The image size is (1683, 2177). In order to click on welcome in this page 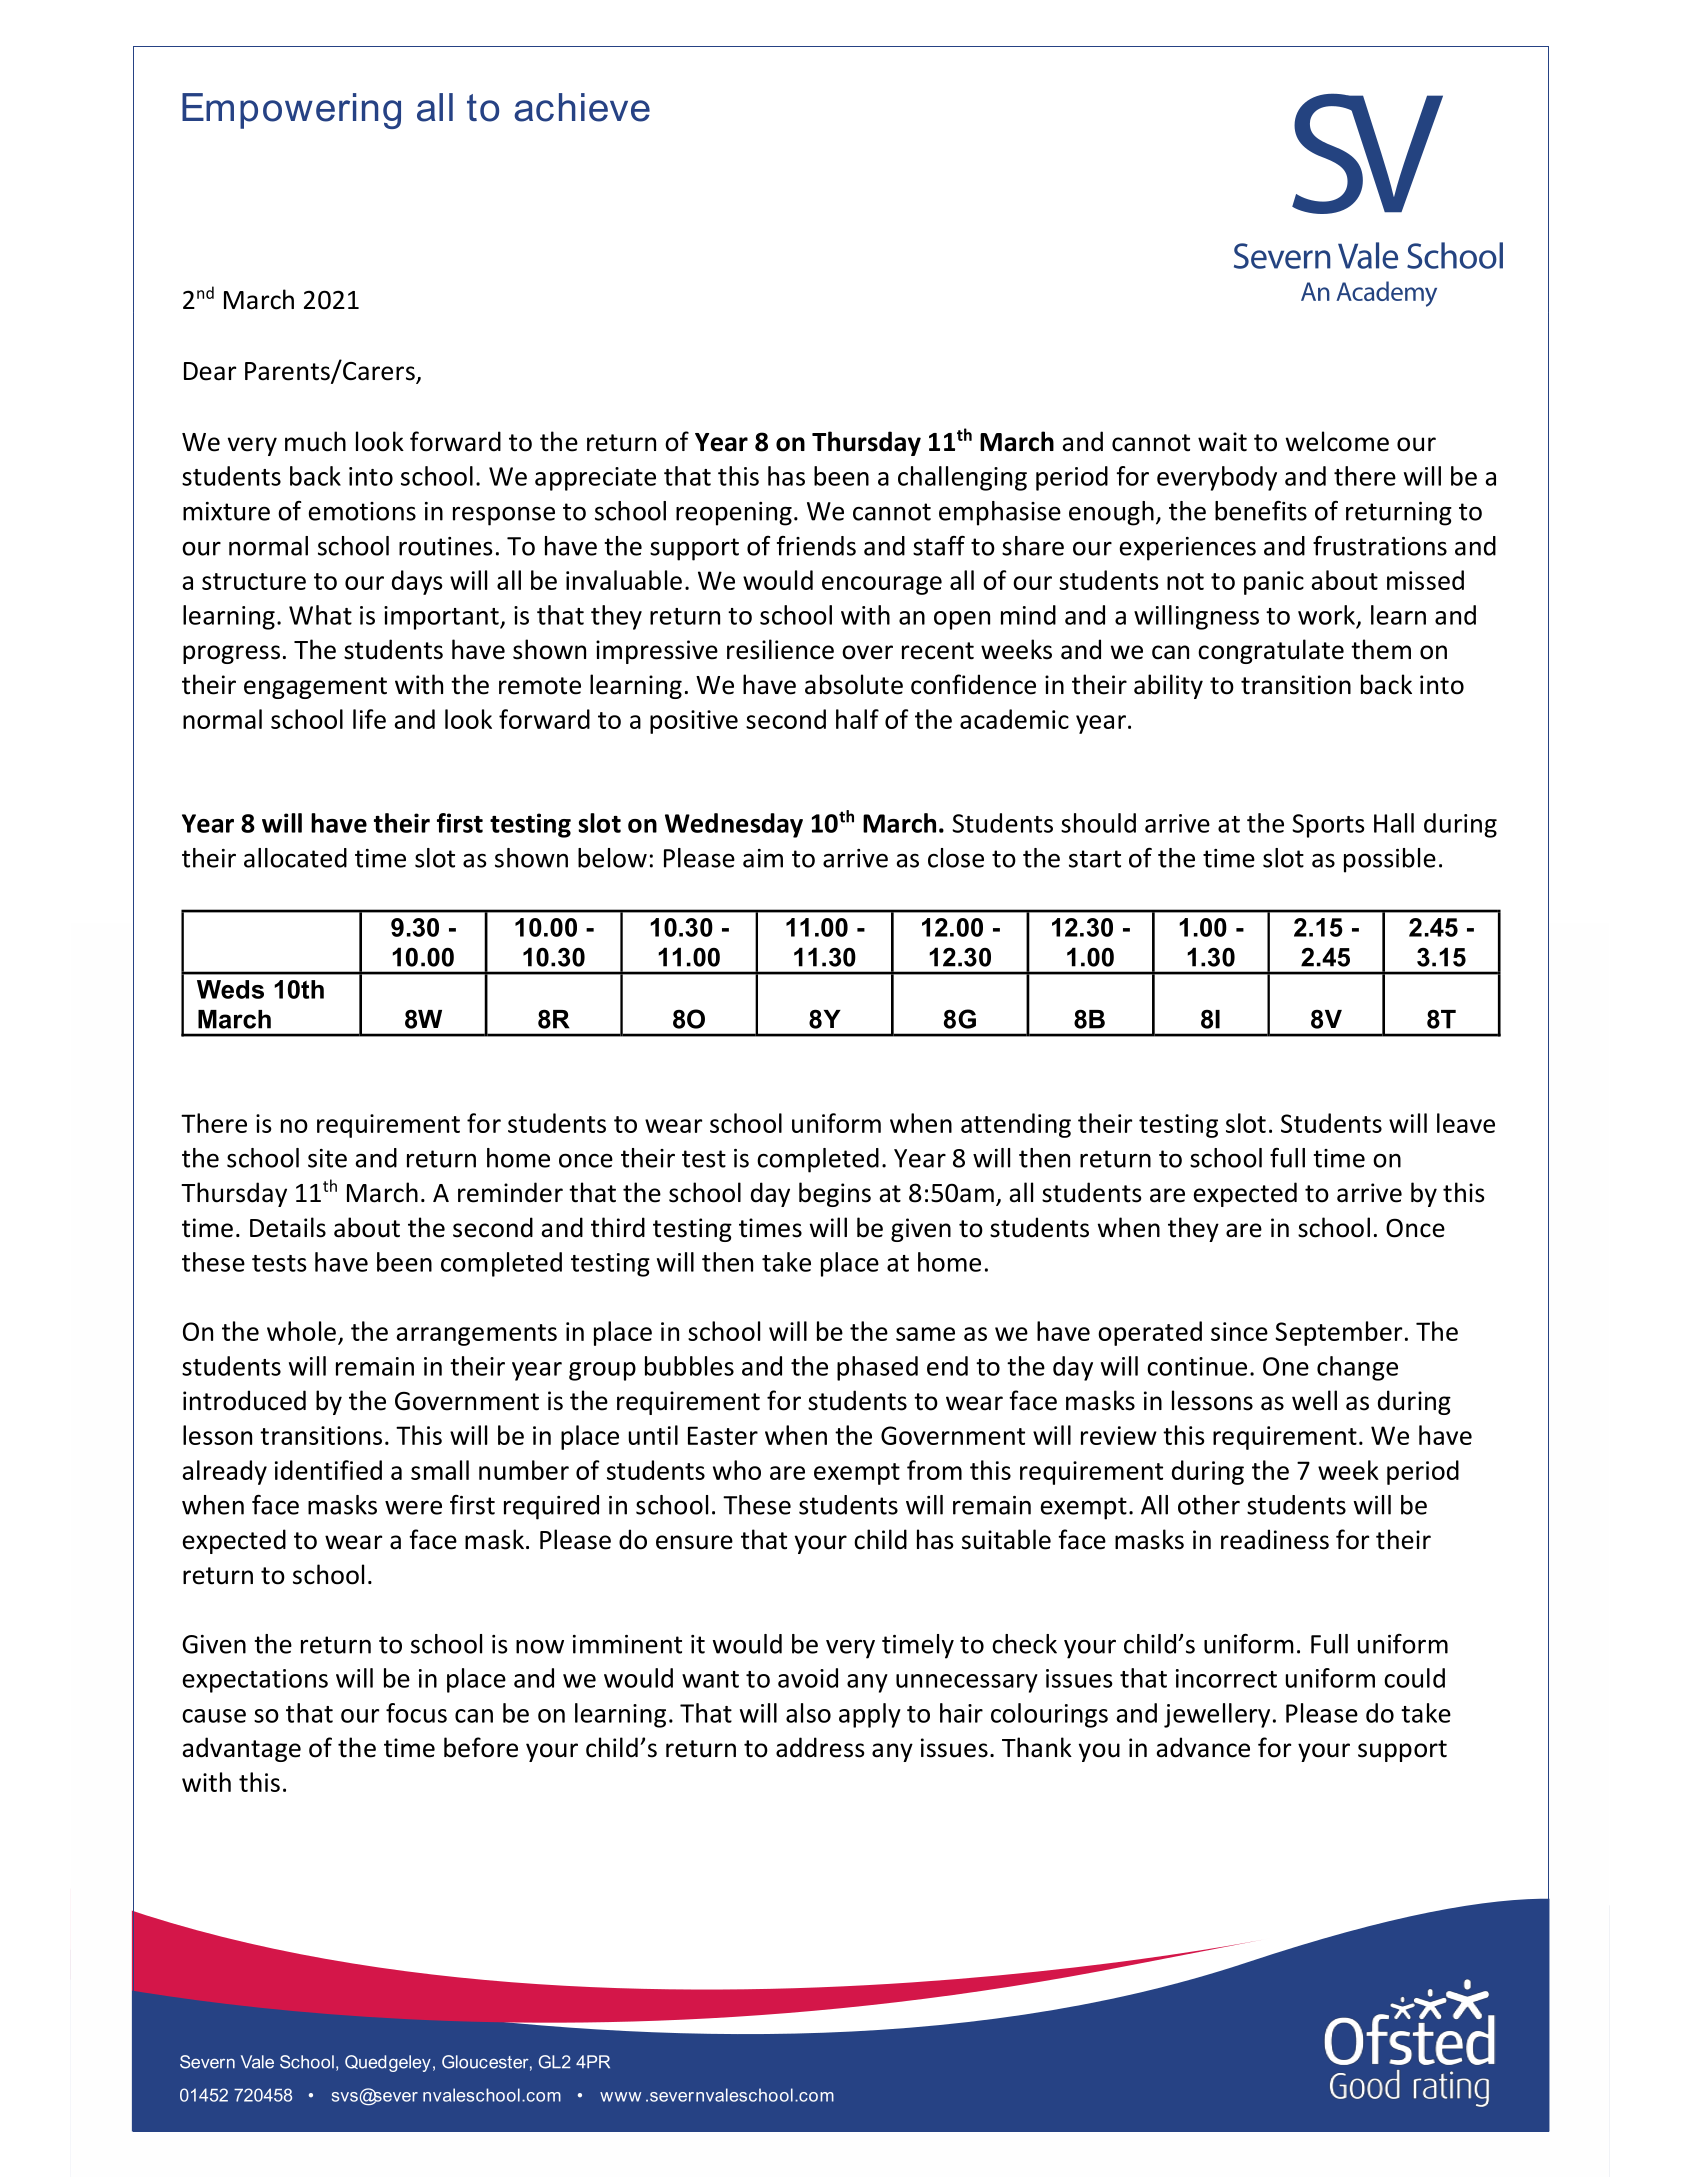, I will do `click(1337, 441)`.
